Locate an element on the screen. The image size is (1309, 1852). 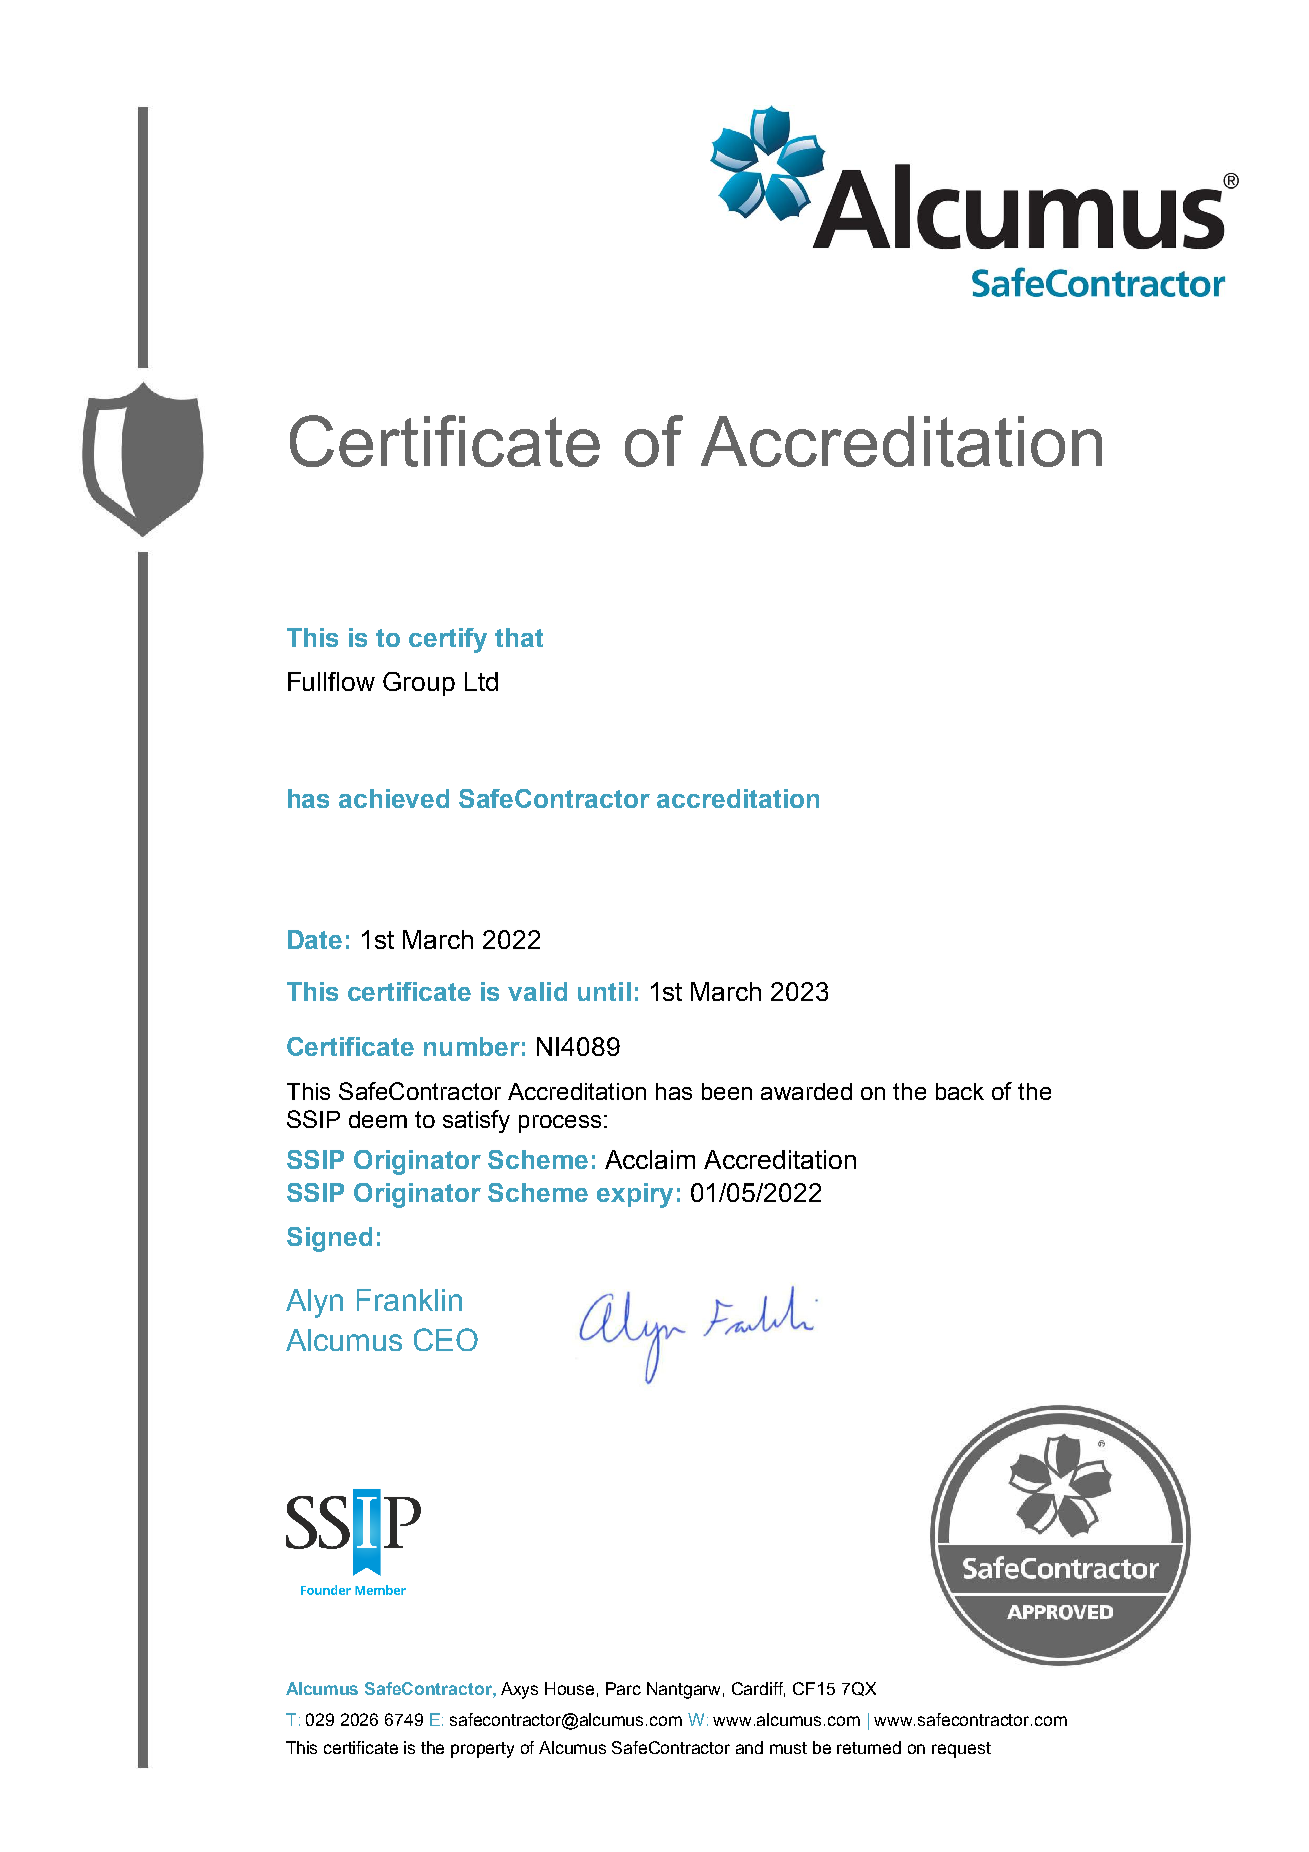
back is located at coordinates (960, 1091).
